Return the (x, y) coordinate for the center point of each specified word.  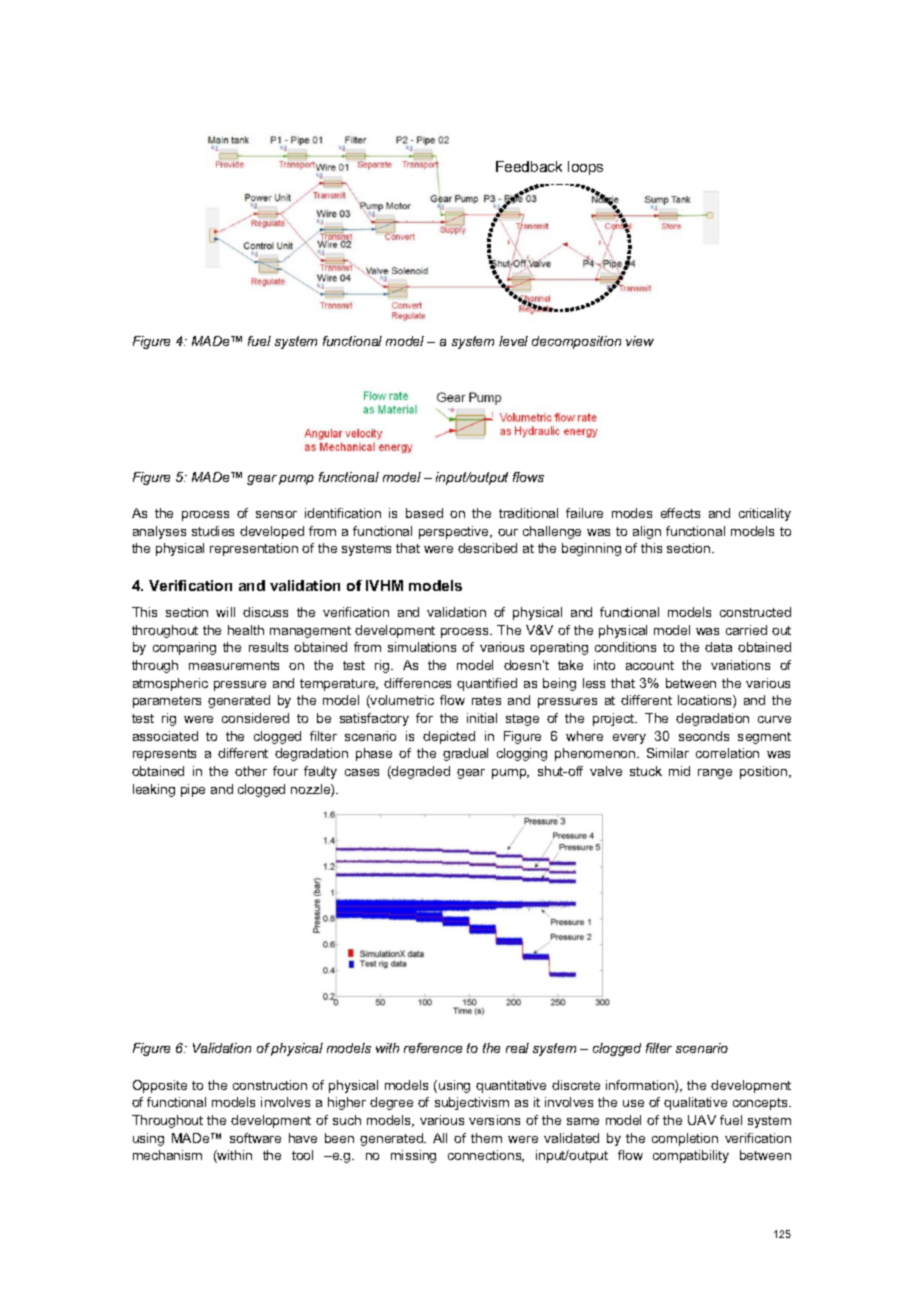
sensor (276, 514)
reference (433, 1048)
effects (680, 513)
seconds (704, 736)
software (255, 1138)
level (513, 341)
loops (585, 168)
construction (270, 1085)
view (640, 341)
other (251, 771)
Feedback (529, 166)
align (647, 532)
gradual (465, 754)
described (487, 548)
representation (254, 549)
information (641, 1086)
